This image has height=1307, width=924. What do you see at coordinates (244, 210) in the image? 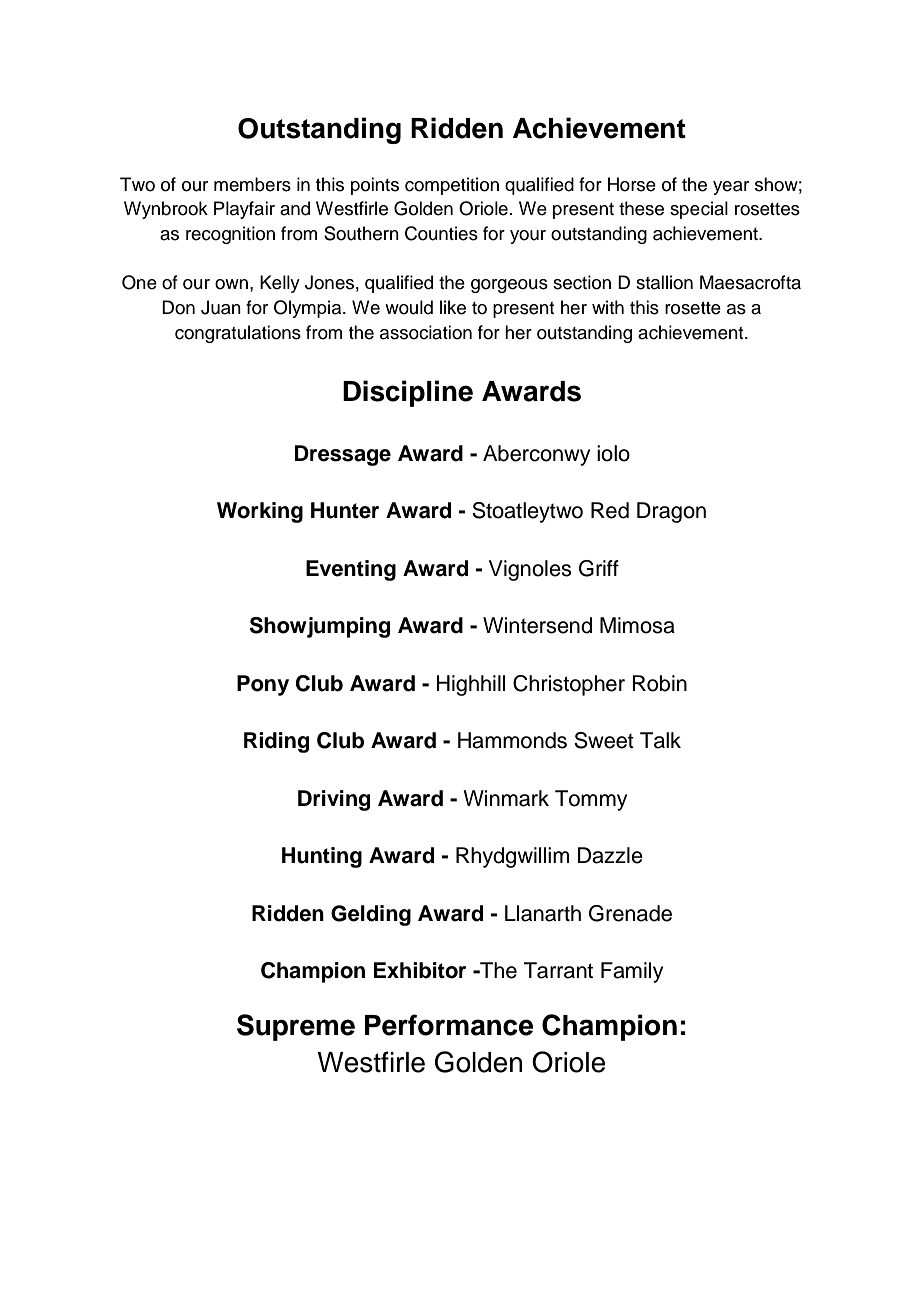
I see `Playfair` at bounding box center [244, 210].
